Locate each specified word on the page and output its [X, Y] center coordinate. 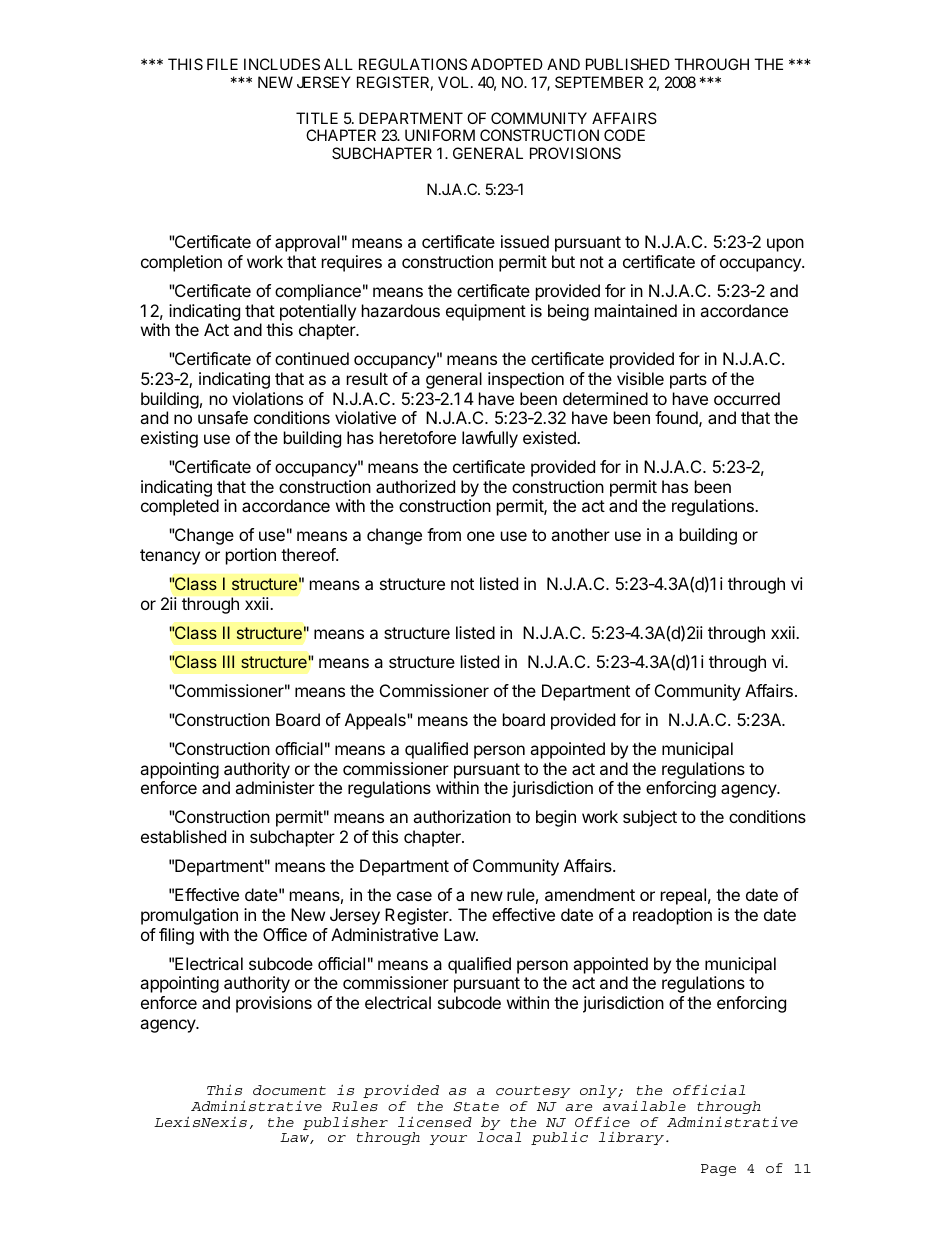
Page [718, 1170]
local [499, 1137]
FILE [222, 64]
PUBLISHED [628, 64]
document [289, 1090]
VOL [455, 82]
